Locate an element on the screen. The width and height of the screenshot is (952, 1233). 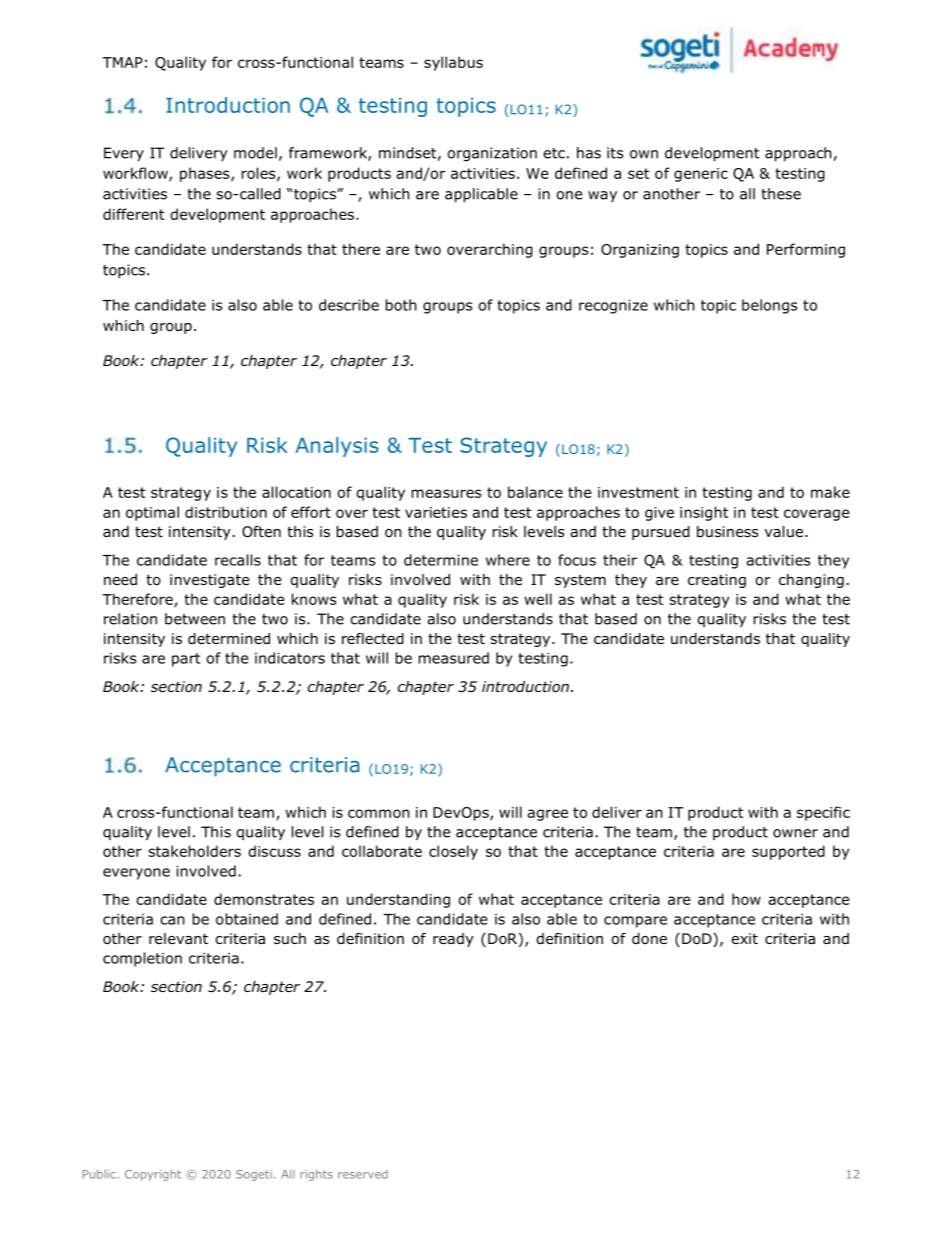
stakeholders is located at coordinates (194, 851).
